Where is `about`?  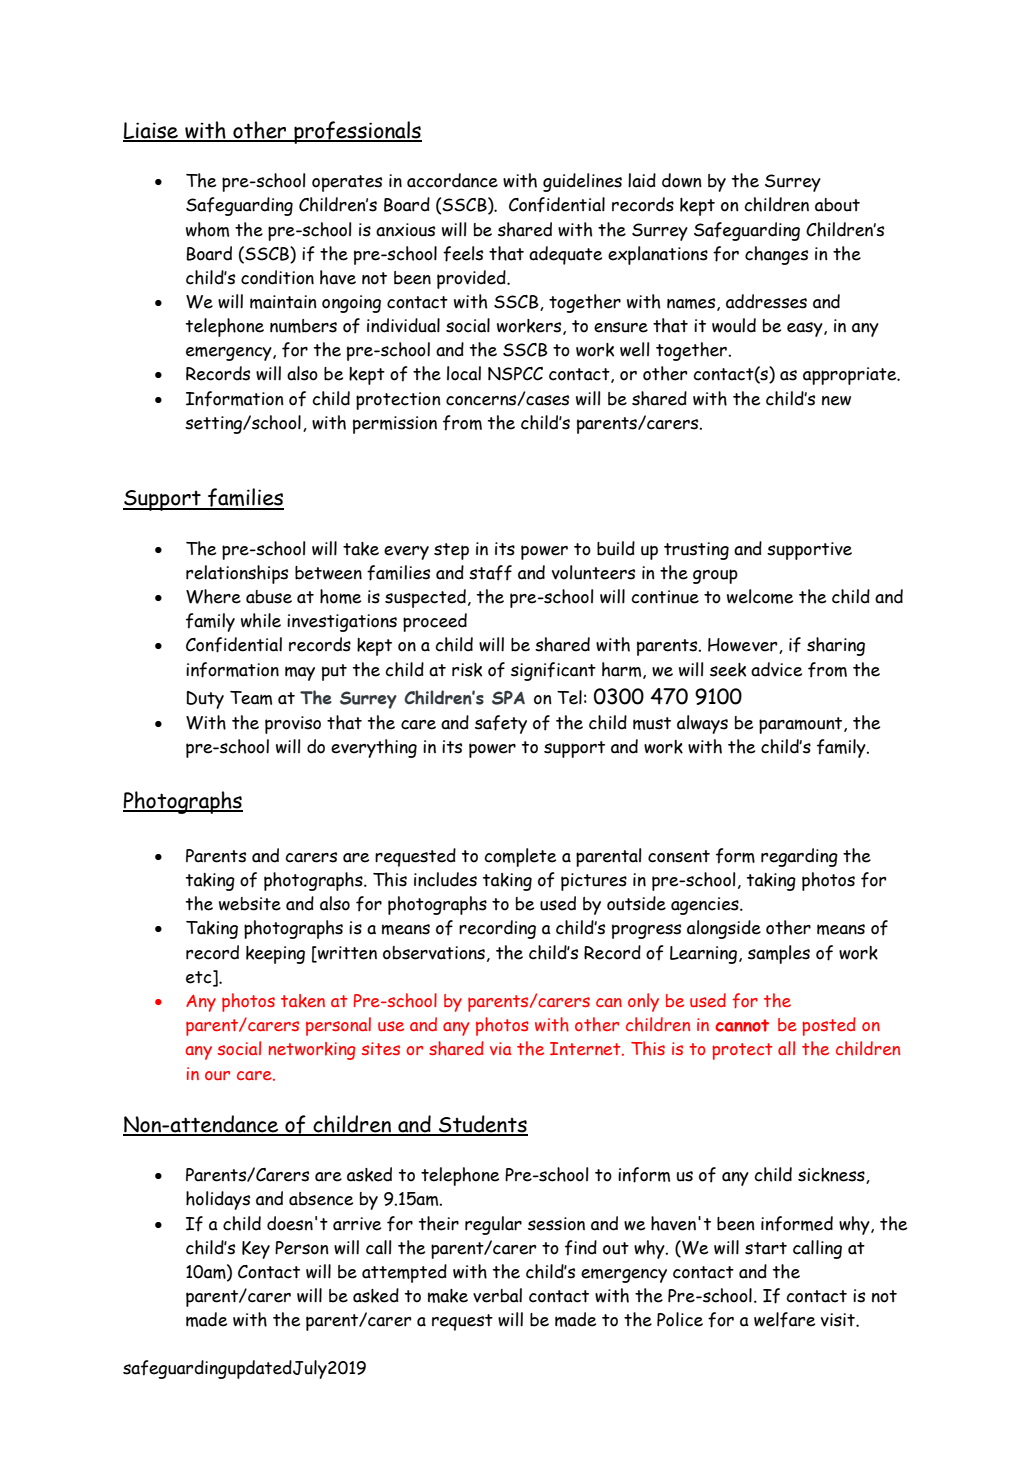
about is located at coordinates (837, 205).
